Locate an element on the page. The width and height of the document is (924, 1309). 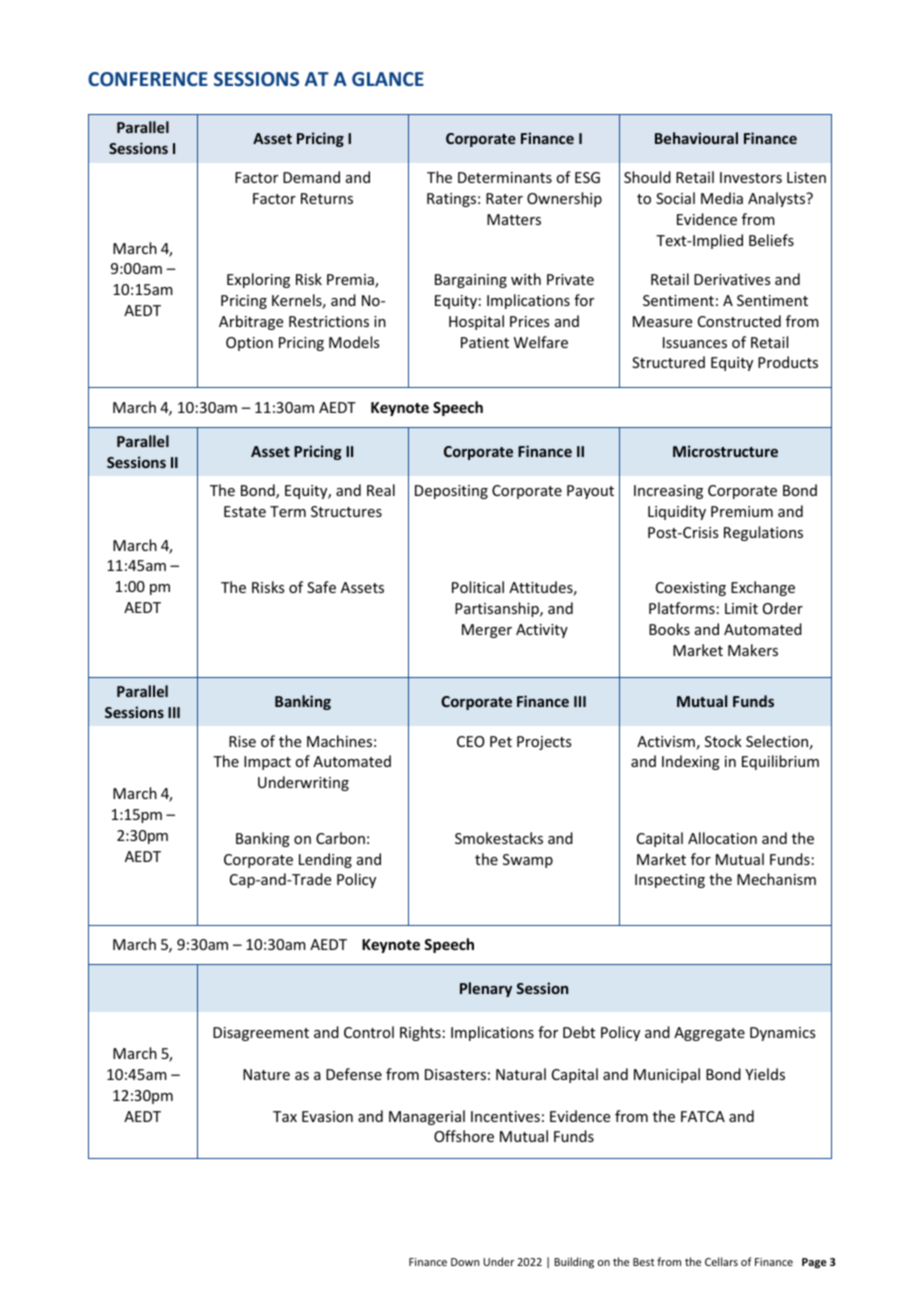
Tax is located at coordinates (285, 1116).
